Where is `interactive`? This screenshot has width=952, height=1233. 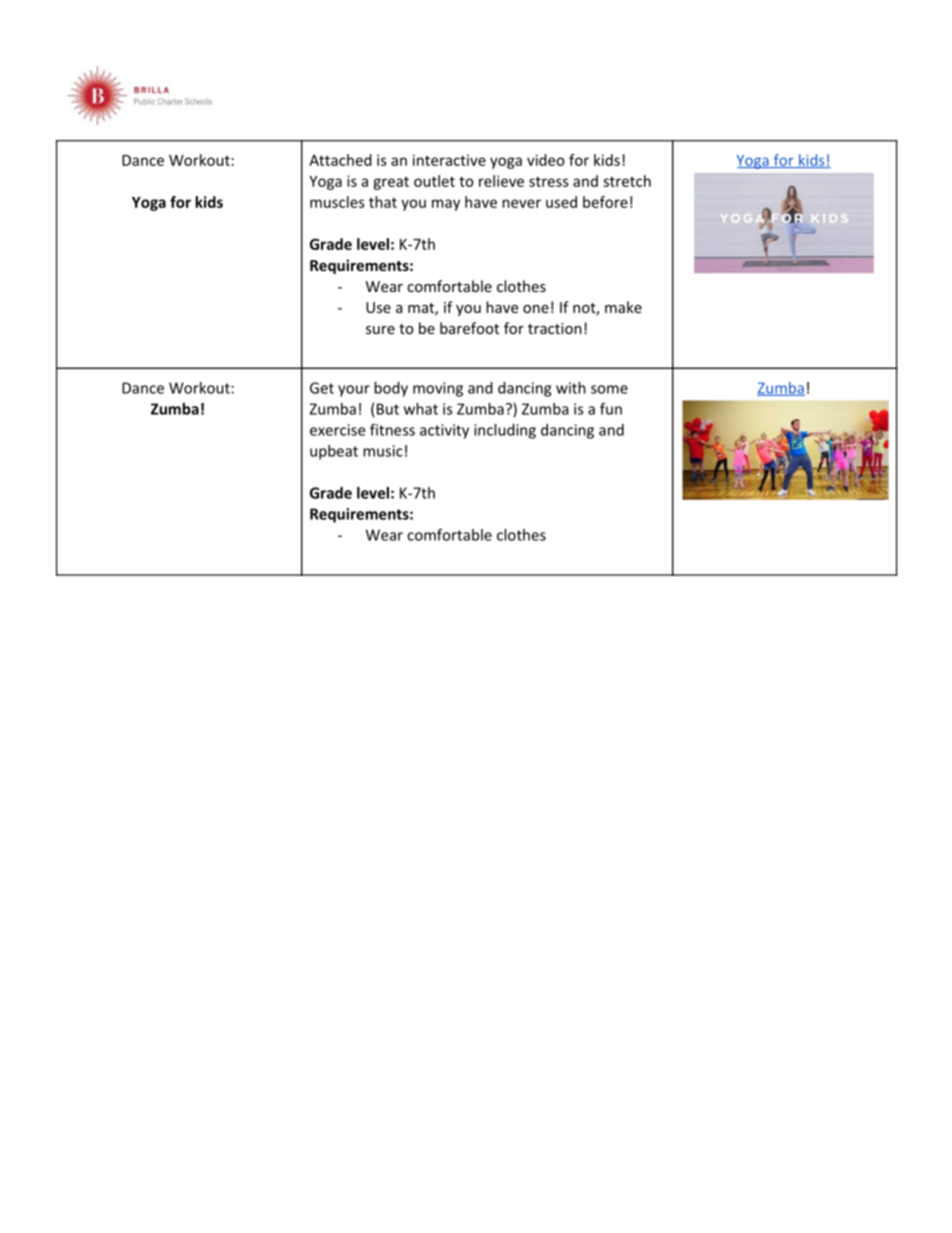 interactive is located at coordinates (449, 160).
